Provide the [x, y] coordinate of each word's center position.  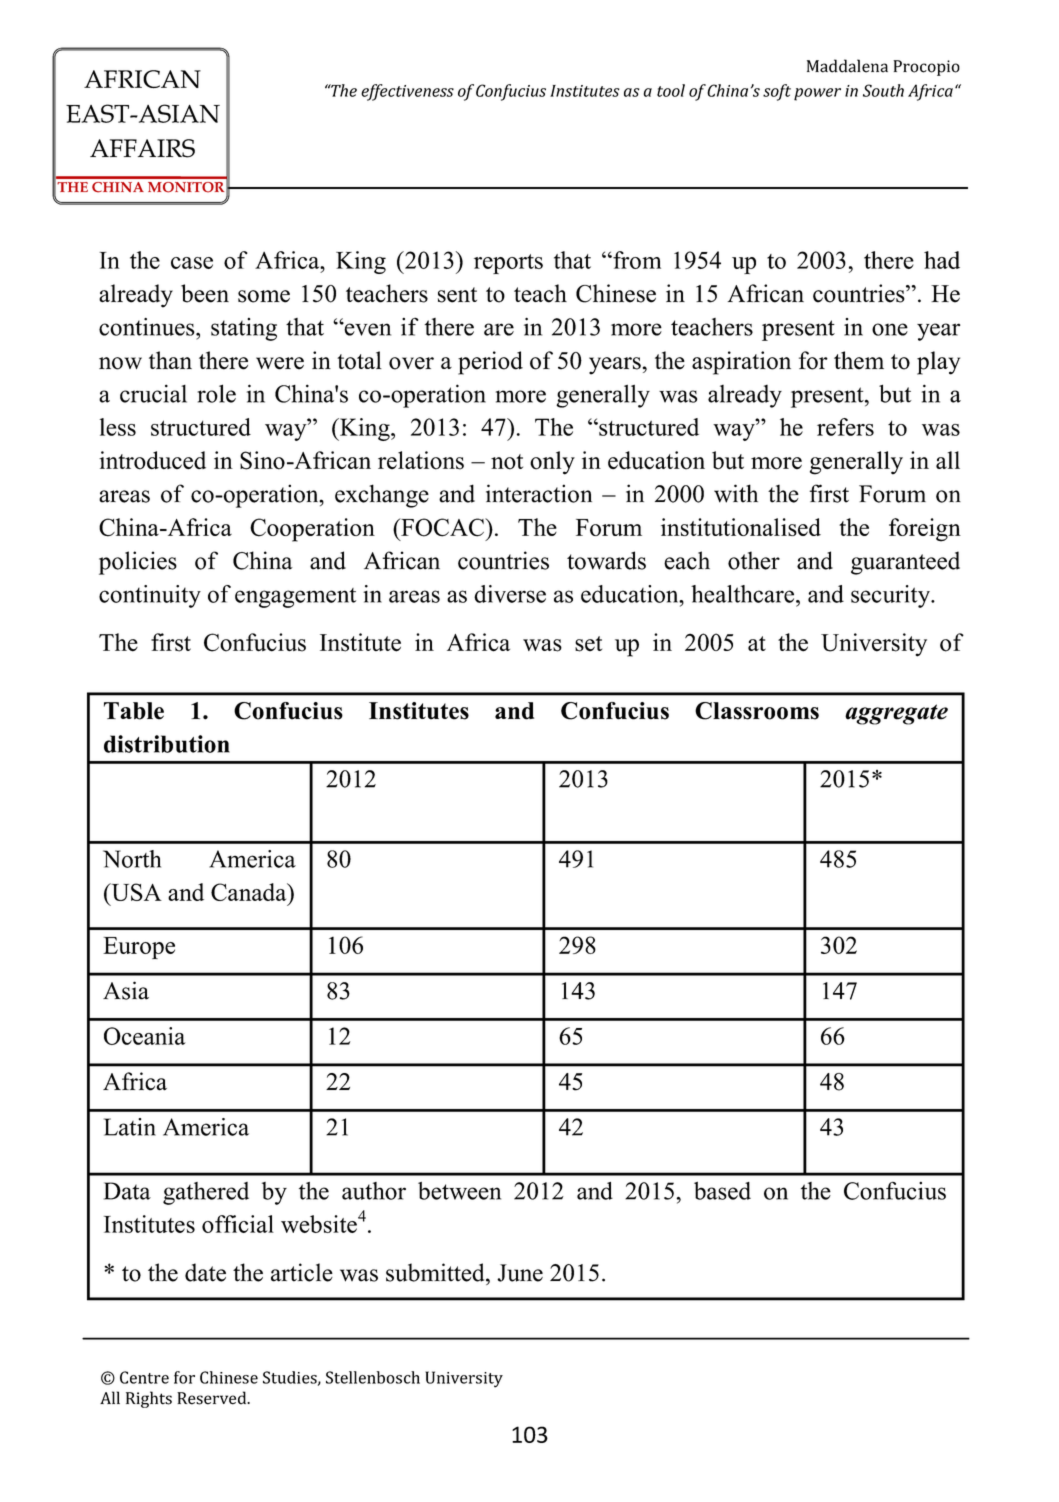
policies [138, 563]
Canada [250, 892]
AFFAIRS [142, 148]
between [459, 1191]
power [817, 94]
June [520, 1273]
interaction [539, 493]
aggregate [896, 714]
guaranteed [905, 563]
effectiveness [407, 92]
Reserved [213, 1398]
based [722, 1191]
